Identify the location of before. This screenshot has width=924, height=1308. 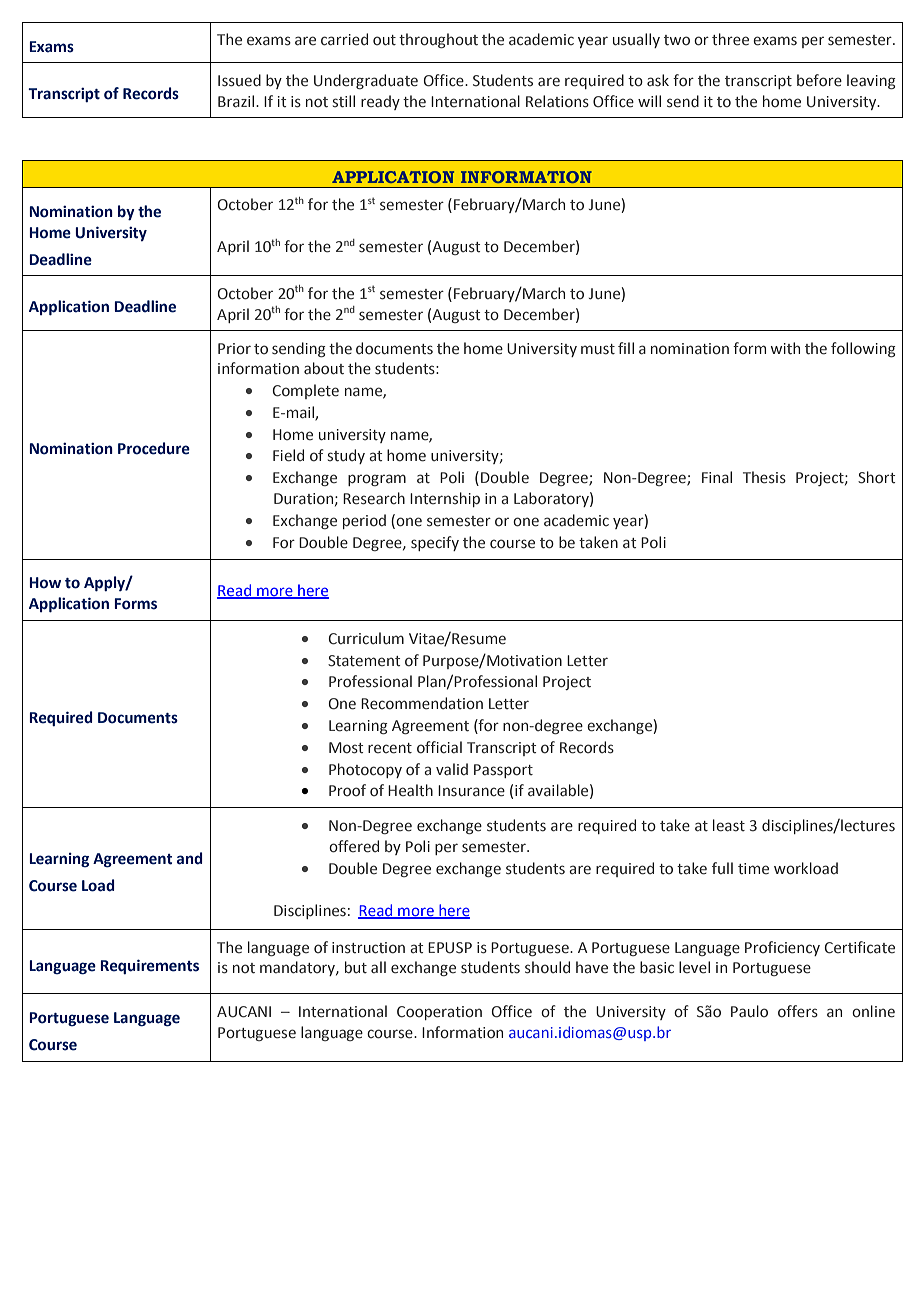
(819, 80).
